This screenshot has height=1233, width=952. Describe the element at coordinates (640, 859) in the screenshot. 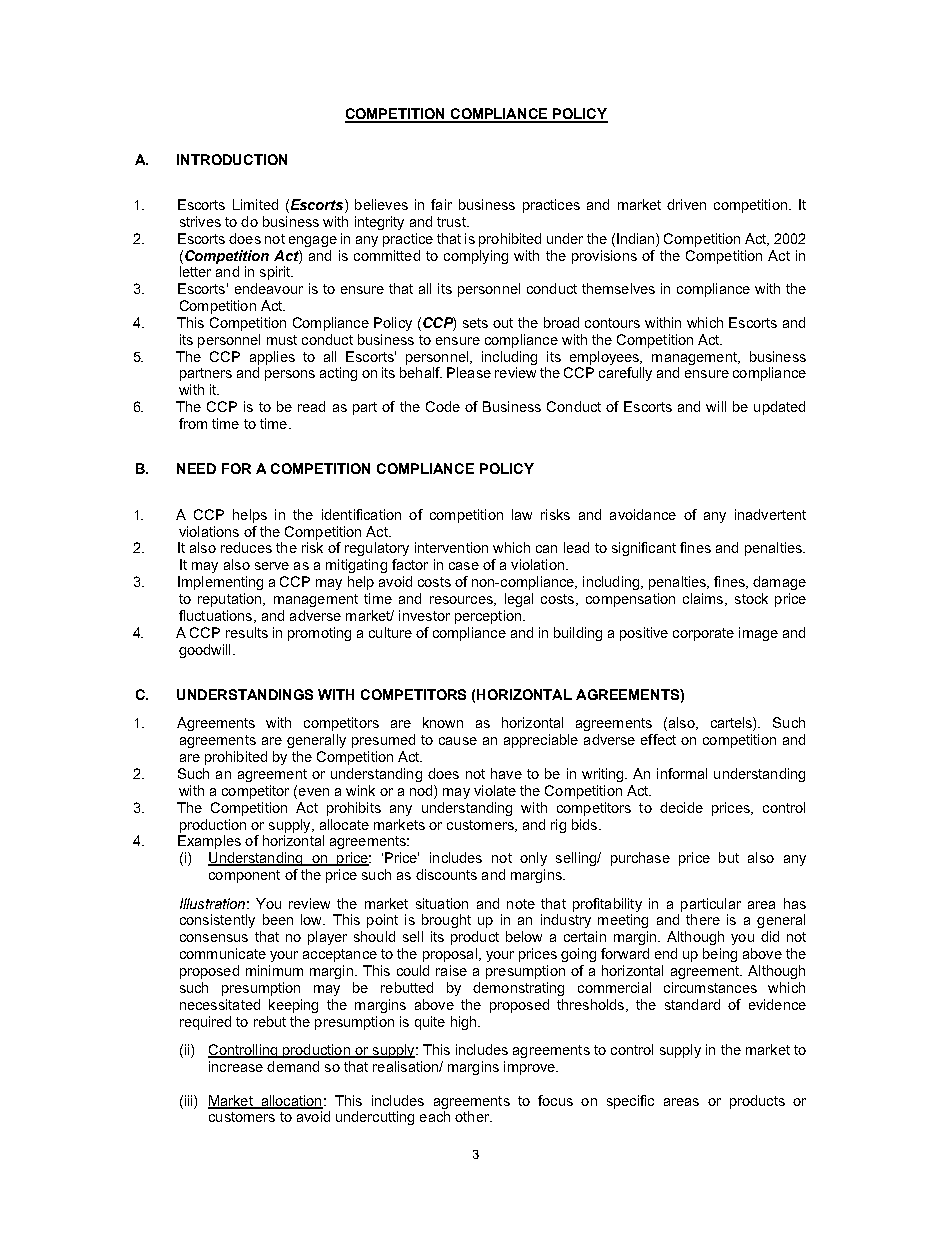

I see `purchase` at that location.
